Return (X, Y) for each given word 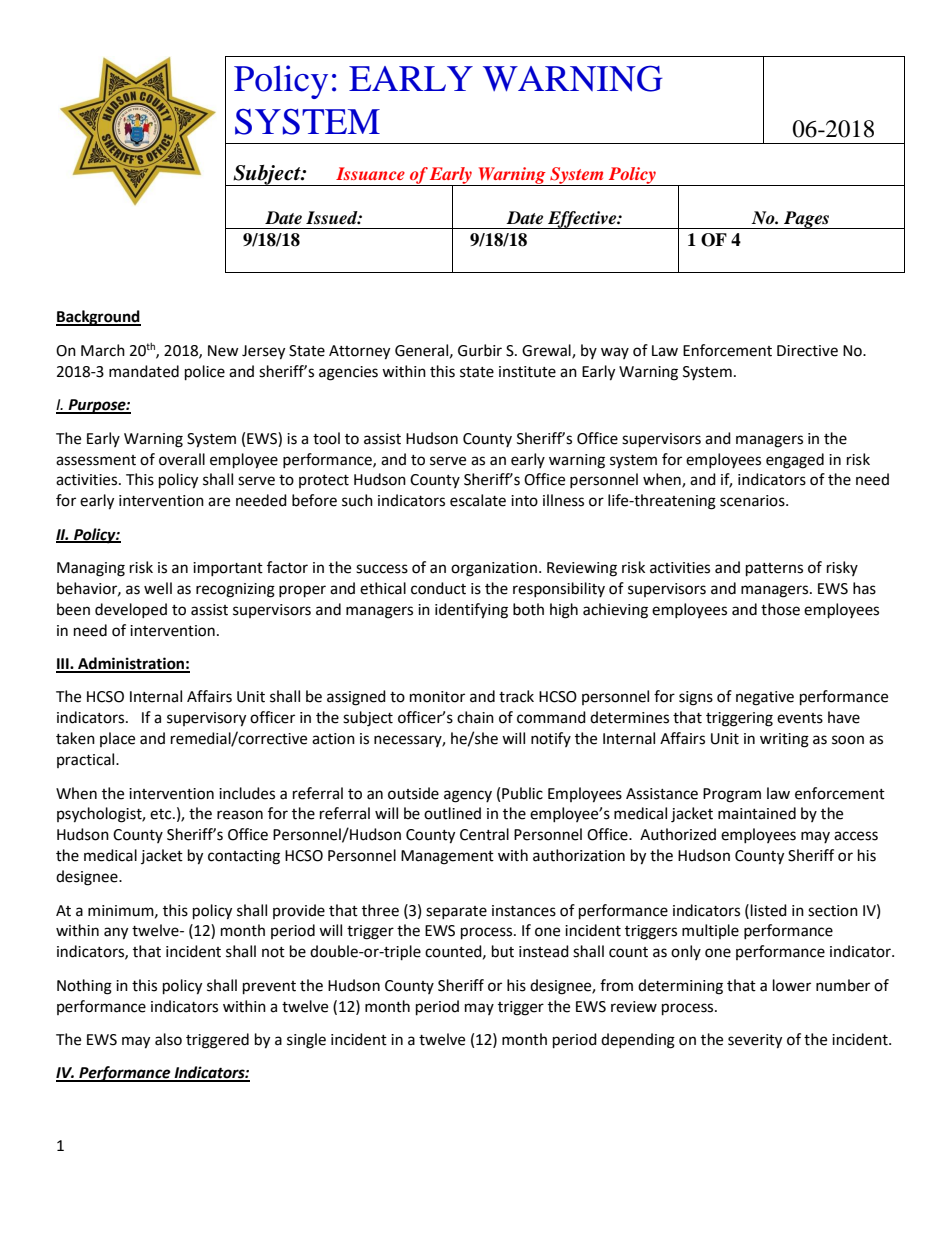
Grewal (547, 351)
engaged (795, 461)
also (168, 1039)
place (117, 739)
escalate (478, 500)
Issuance (370, 173)
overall (182, 459)
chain (475, 717)
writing (784, 740)
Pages (807, 220)
